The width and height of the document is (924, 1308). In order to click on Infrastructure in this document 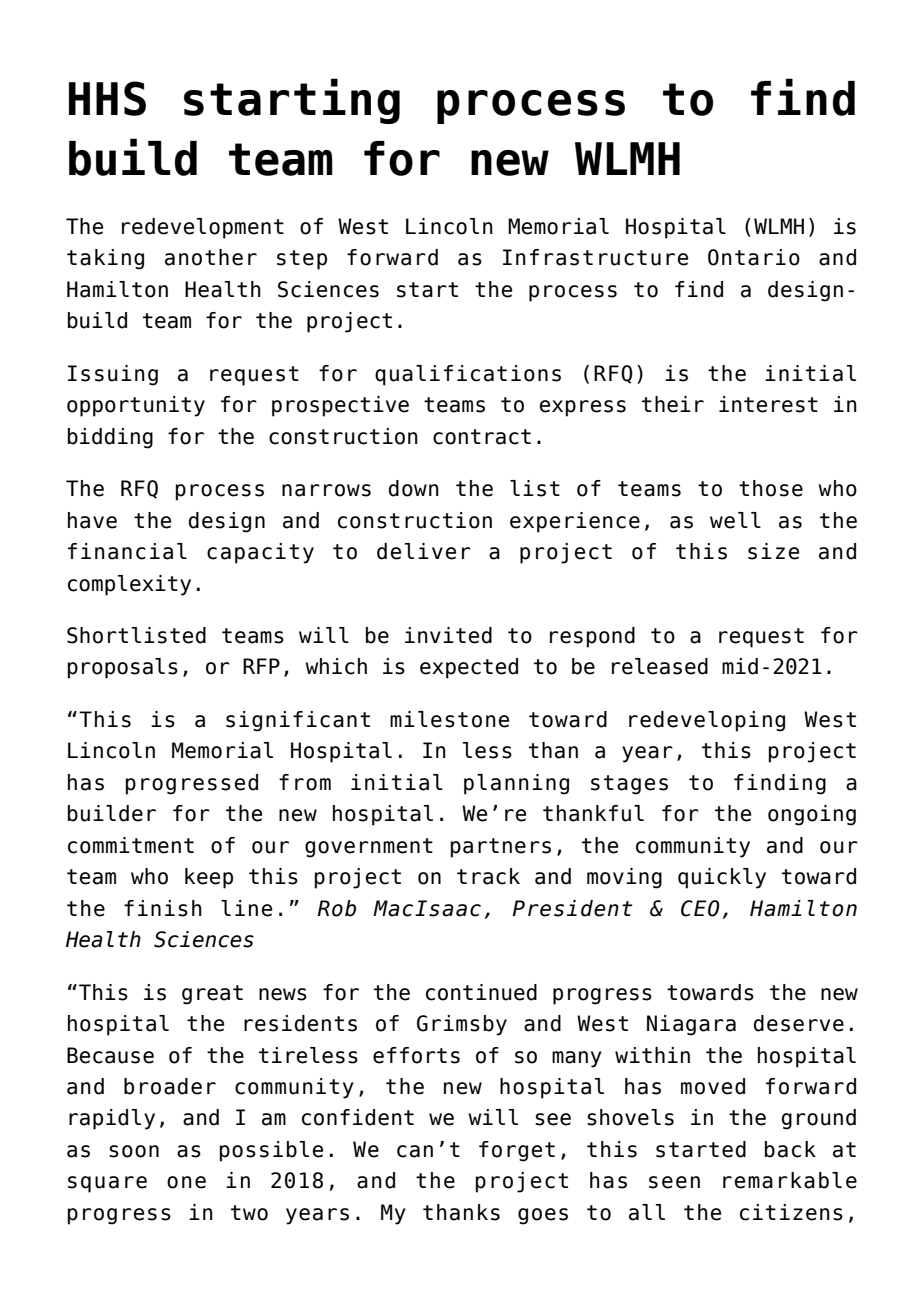, I will do `click(595, 257)`.
